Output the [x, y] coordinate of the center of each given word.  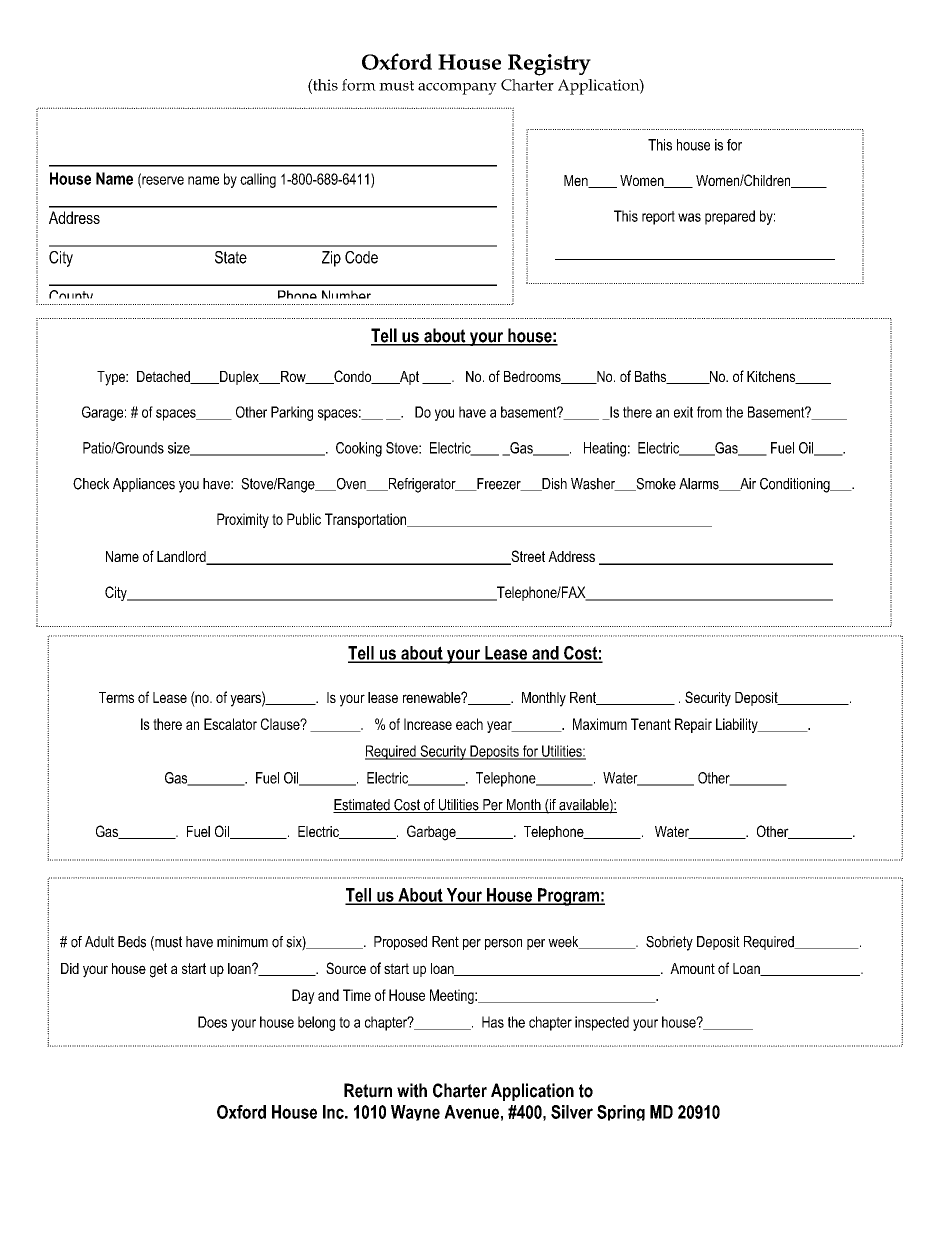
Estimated [362, 806]
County [71, 297]
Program [568, 897]
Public [304, 519]
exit [683, 412]
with [412, 1090]
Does [212, 1022]
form [359, 85]
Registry [549, 65]
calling [258, 180]
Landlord [182, 558]
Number [347, 297]
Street [527, 557]
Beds [132, 942]
